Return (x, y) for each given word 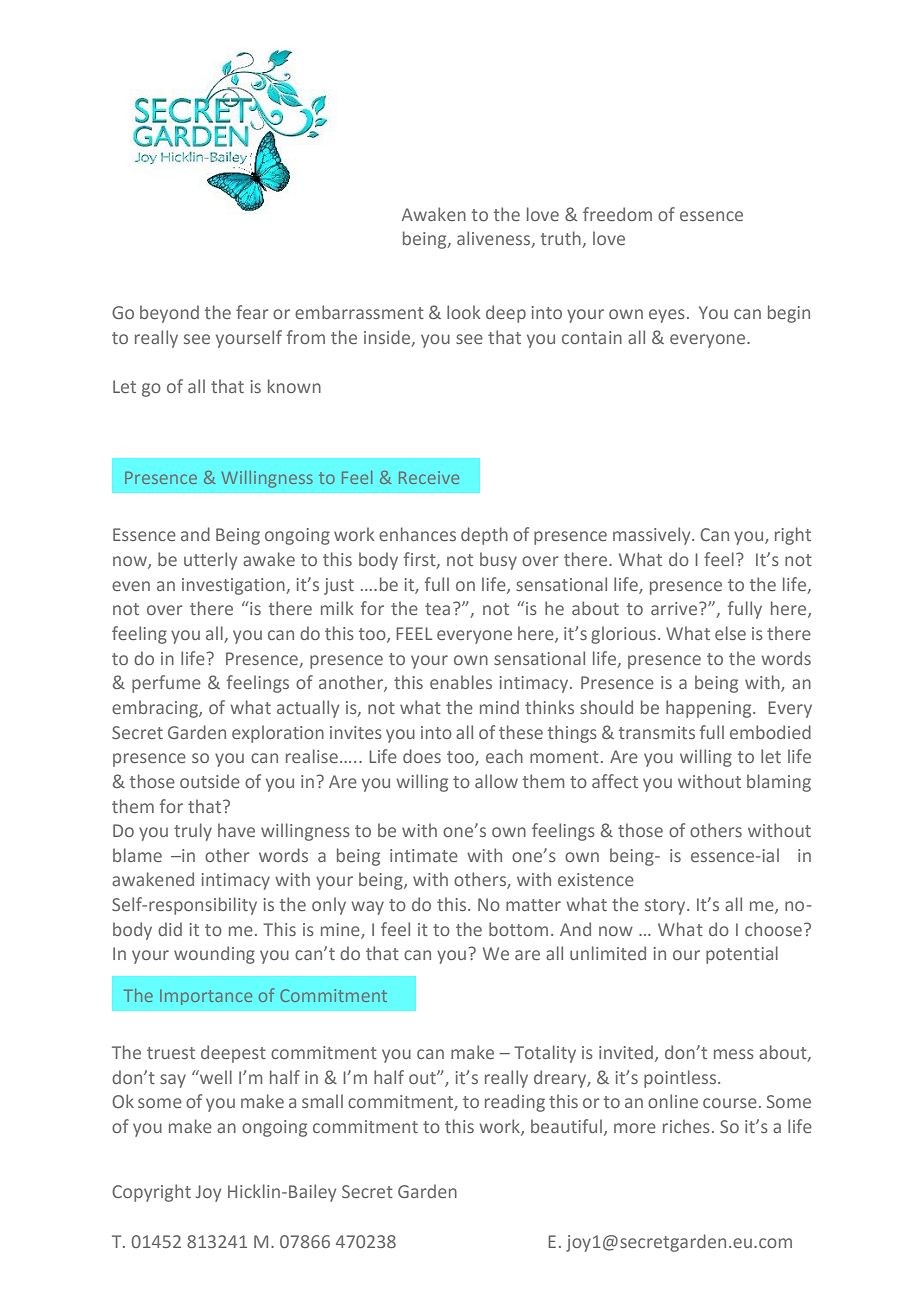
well (215, 1077)
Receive (429, 477)
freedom (617, 214)
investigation (234, 586)
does (422, 756)
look (463, 312)
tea (437, 609)
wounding (214, 955)
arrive (675, 608)
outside (210, 781)
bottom (518, 929)
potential (742, 955)
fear (252, 312)
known (294, 386)
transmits (657, 732)
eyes (667, 316)
